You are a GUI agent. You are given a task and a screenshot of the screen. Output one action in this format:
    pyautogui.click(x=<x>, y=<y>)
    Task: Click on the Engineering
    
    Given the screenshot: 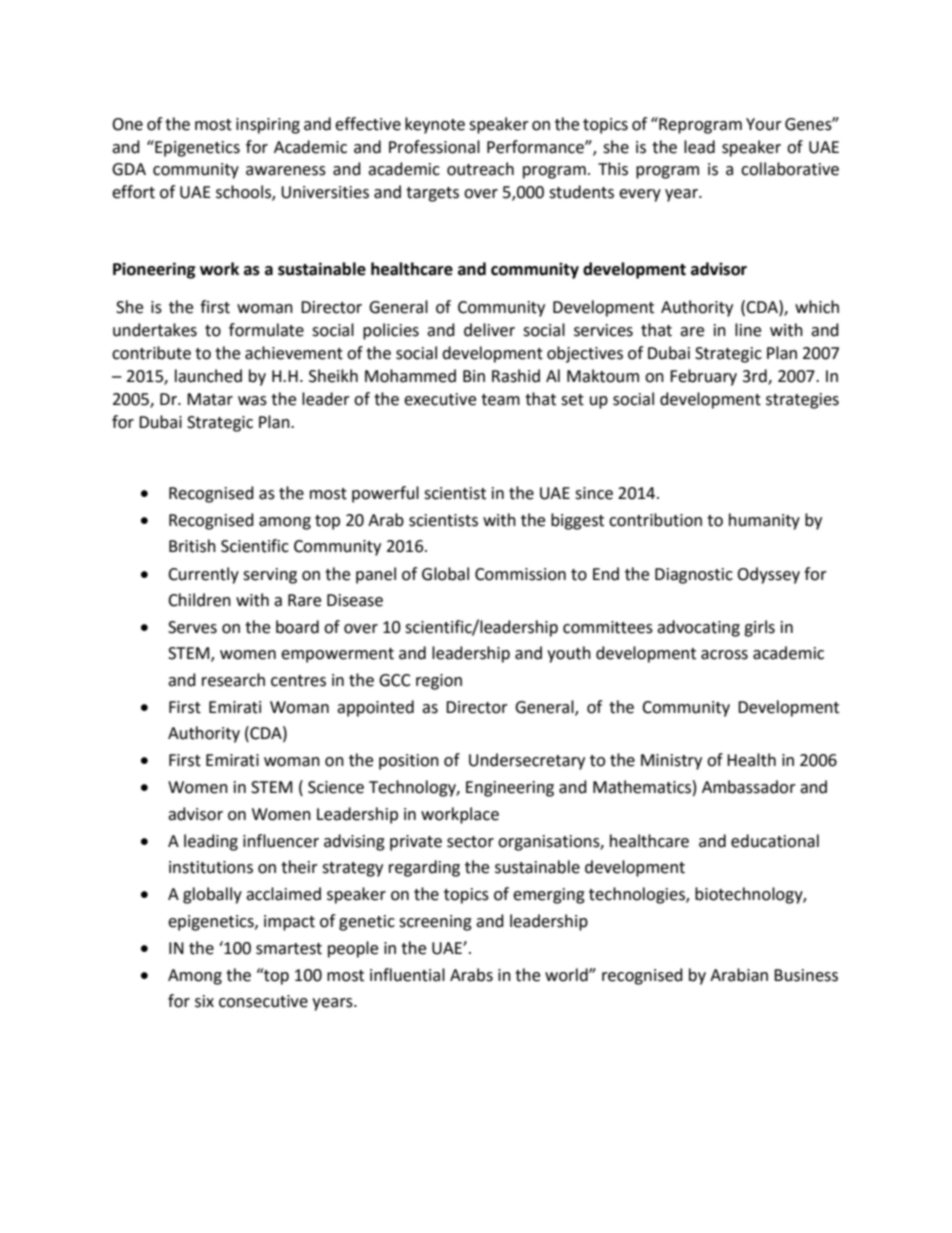 What is the action you would take?
    pyautogui.click(x=510, y=789)
